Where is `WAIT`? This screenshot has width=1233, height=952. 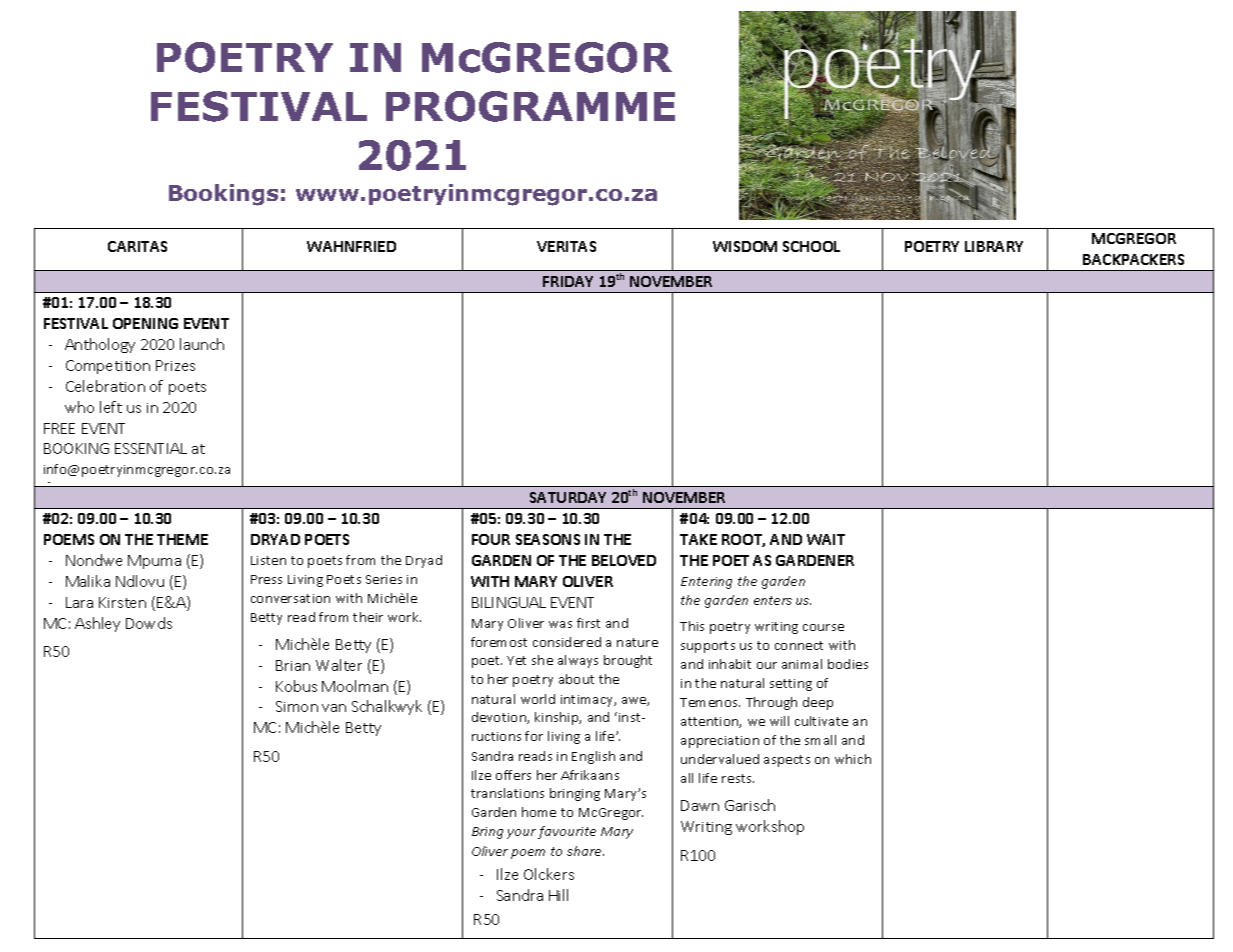 WAIT is located at coordinates (826, 539).
